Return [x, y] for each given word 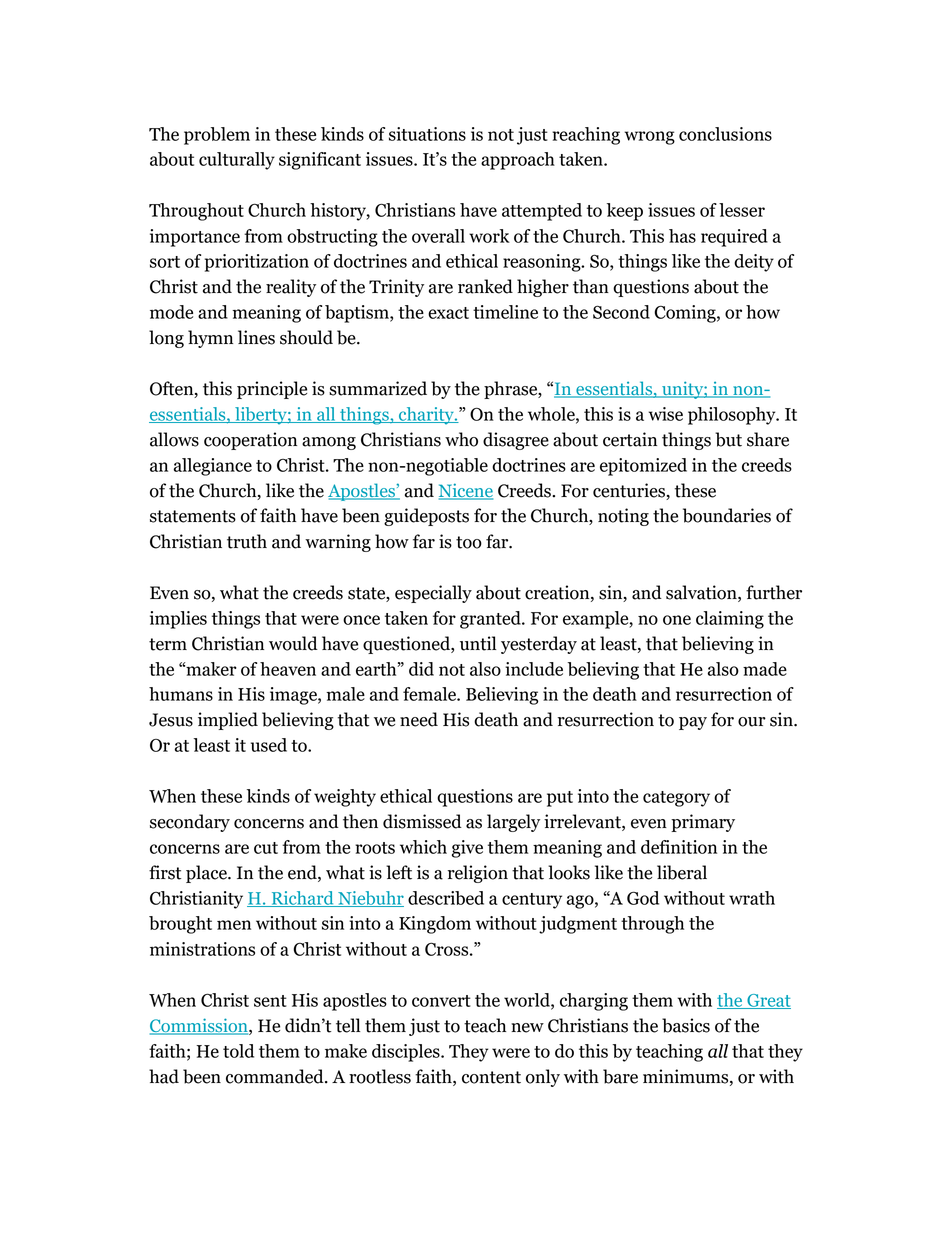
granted [491, 620]
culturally [237, 161]
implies [178, 620]
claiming [730, 620]
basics [686, 1025]
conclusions [725, 134]
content [491, 1077]
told [238, 1051]
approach [518, 161]
